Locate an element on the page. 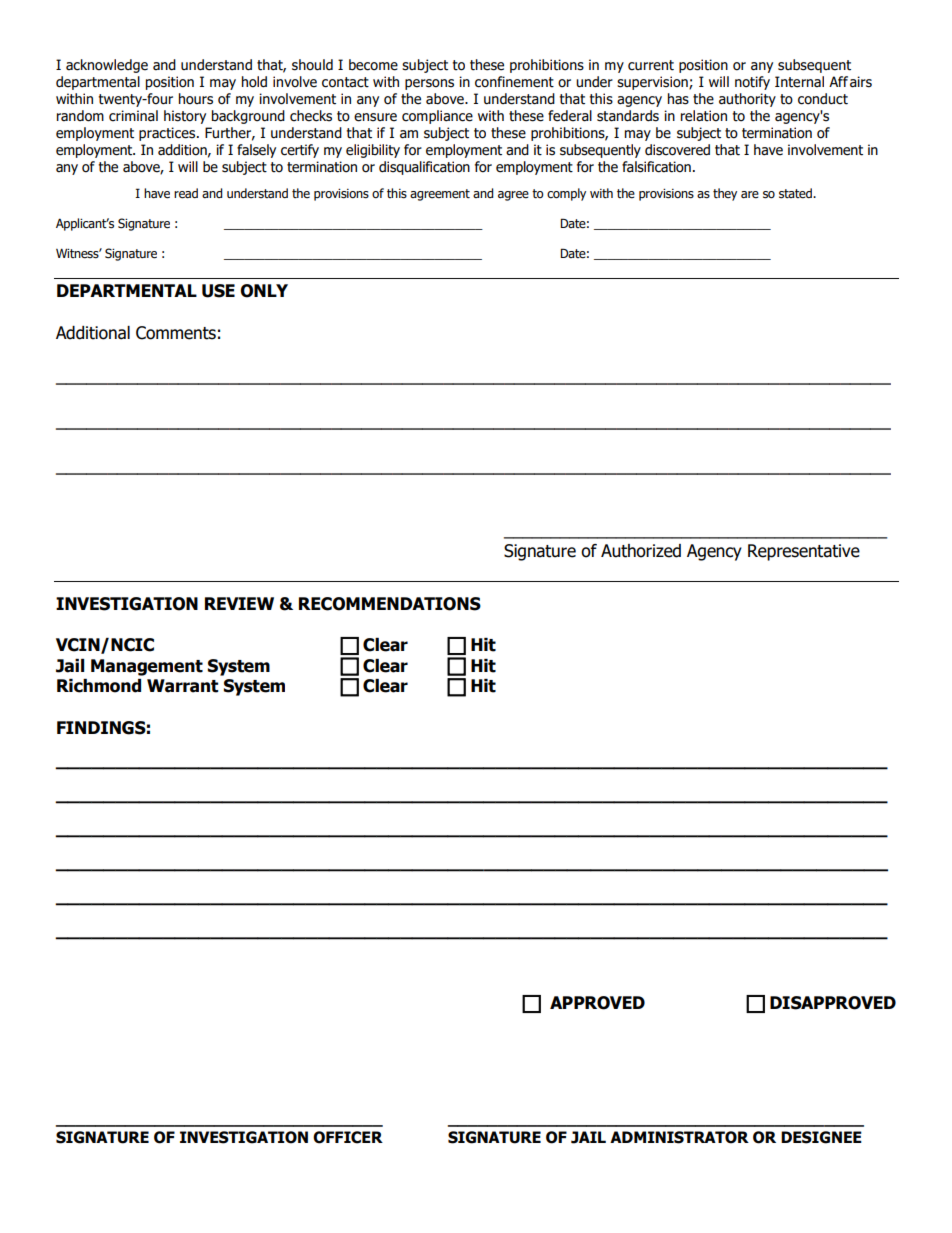  Richmond is located at coordinates (99, 686).
